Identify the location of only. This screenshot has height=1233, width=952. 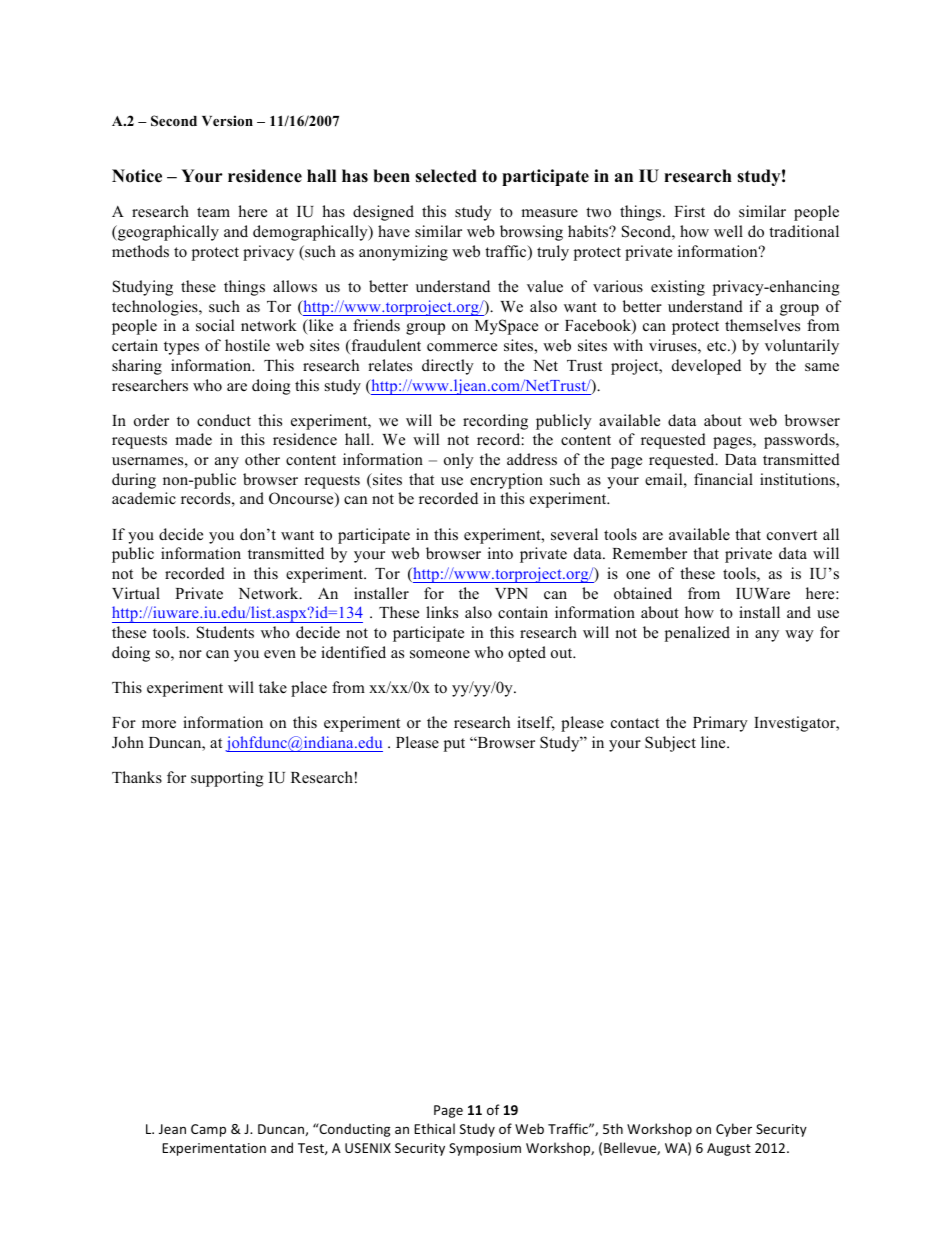
(459, 461).
